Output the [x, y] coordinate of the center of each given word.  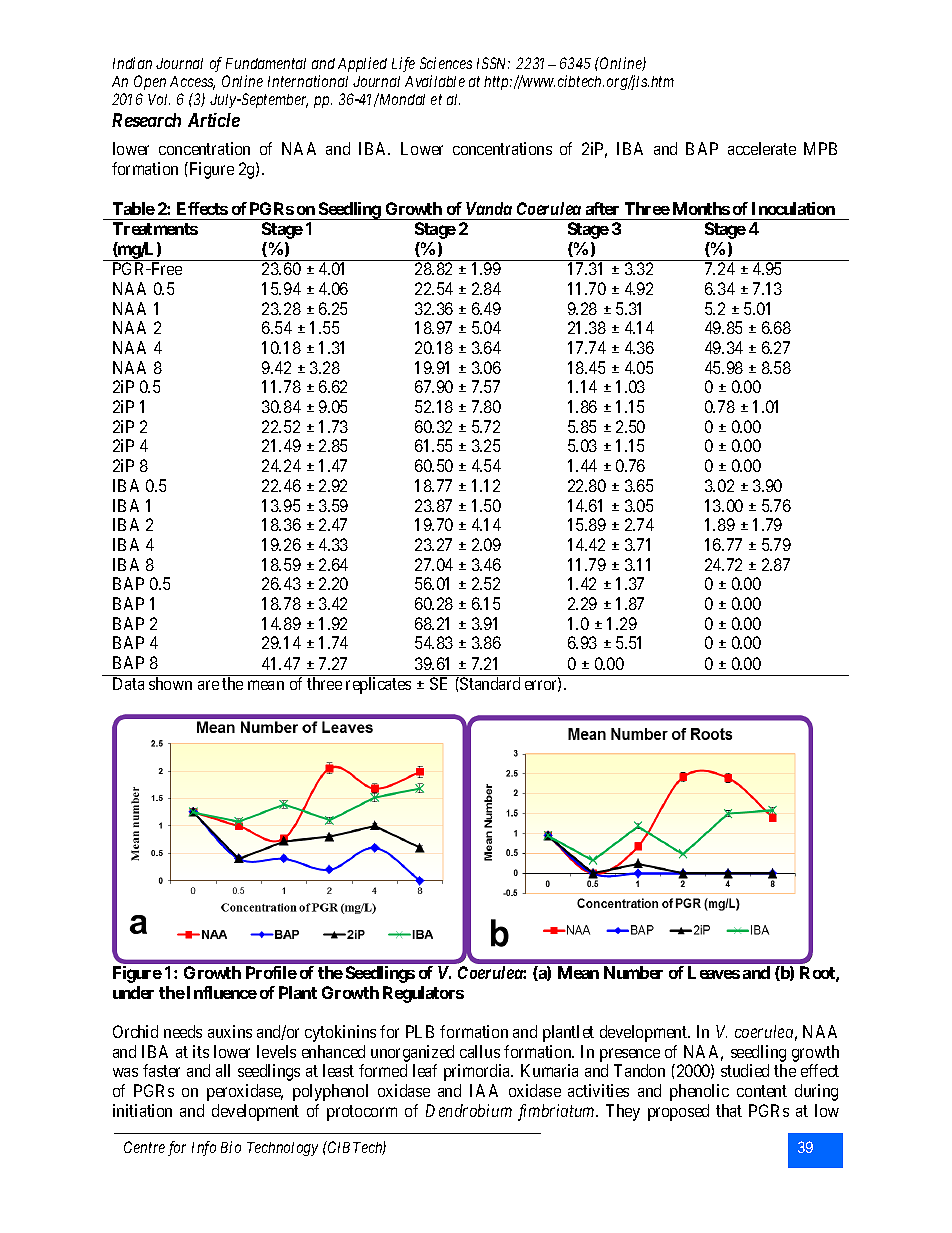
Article [214, 120]
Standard [489, 683]
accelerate [762, 148]
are [208, 685]
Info [204, 1148]
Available [435, 81]
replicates [378, 685]
